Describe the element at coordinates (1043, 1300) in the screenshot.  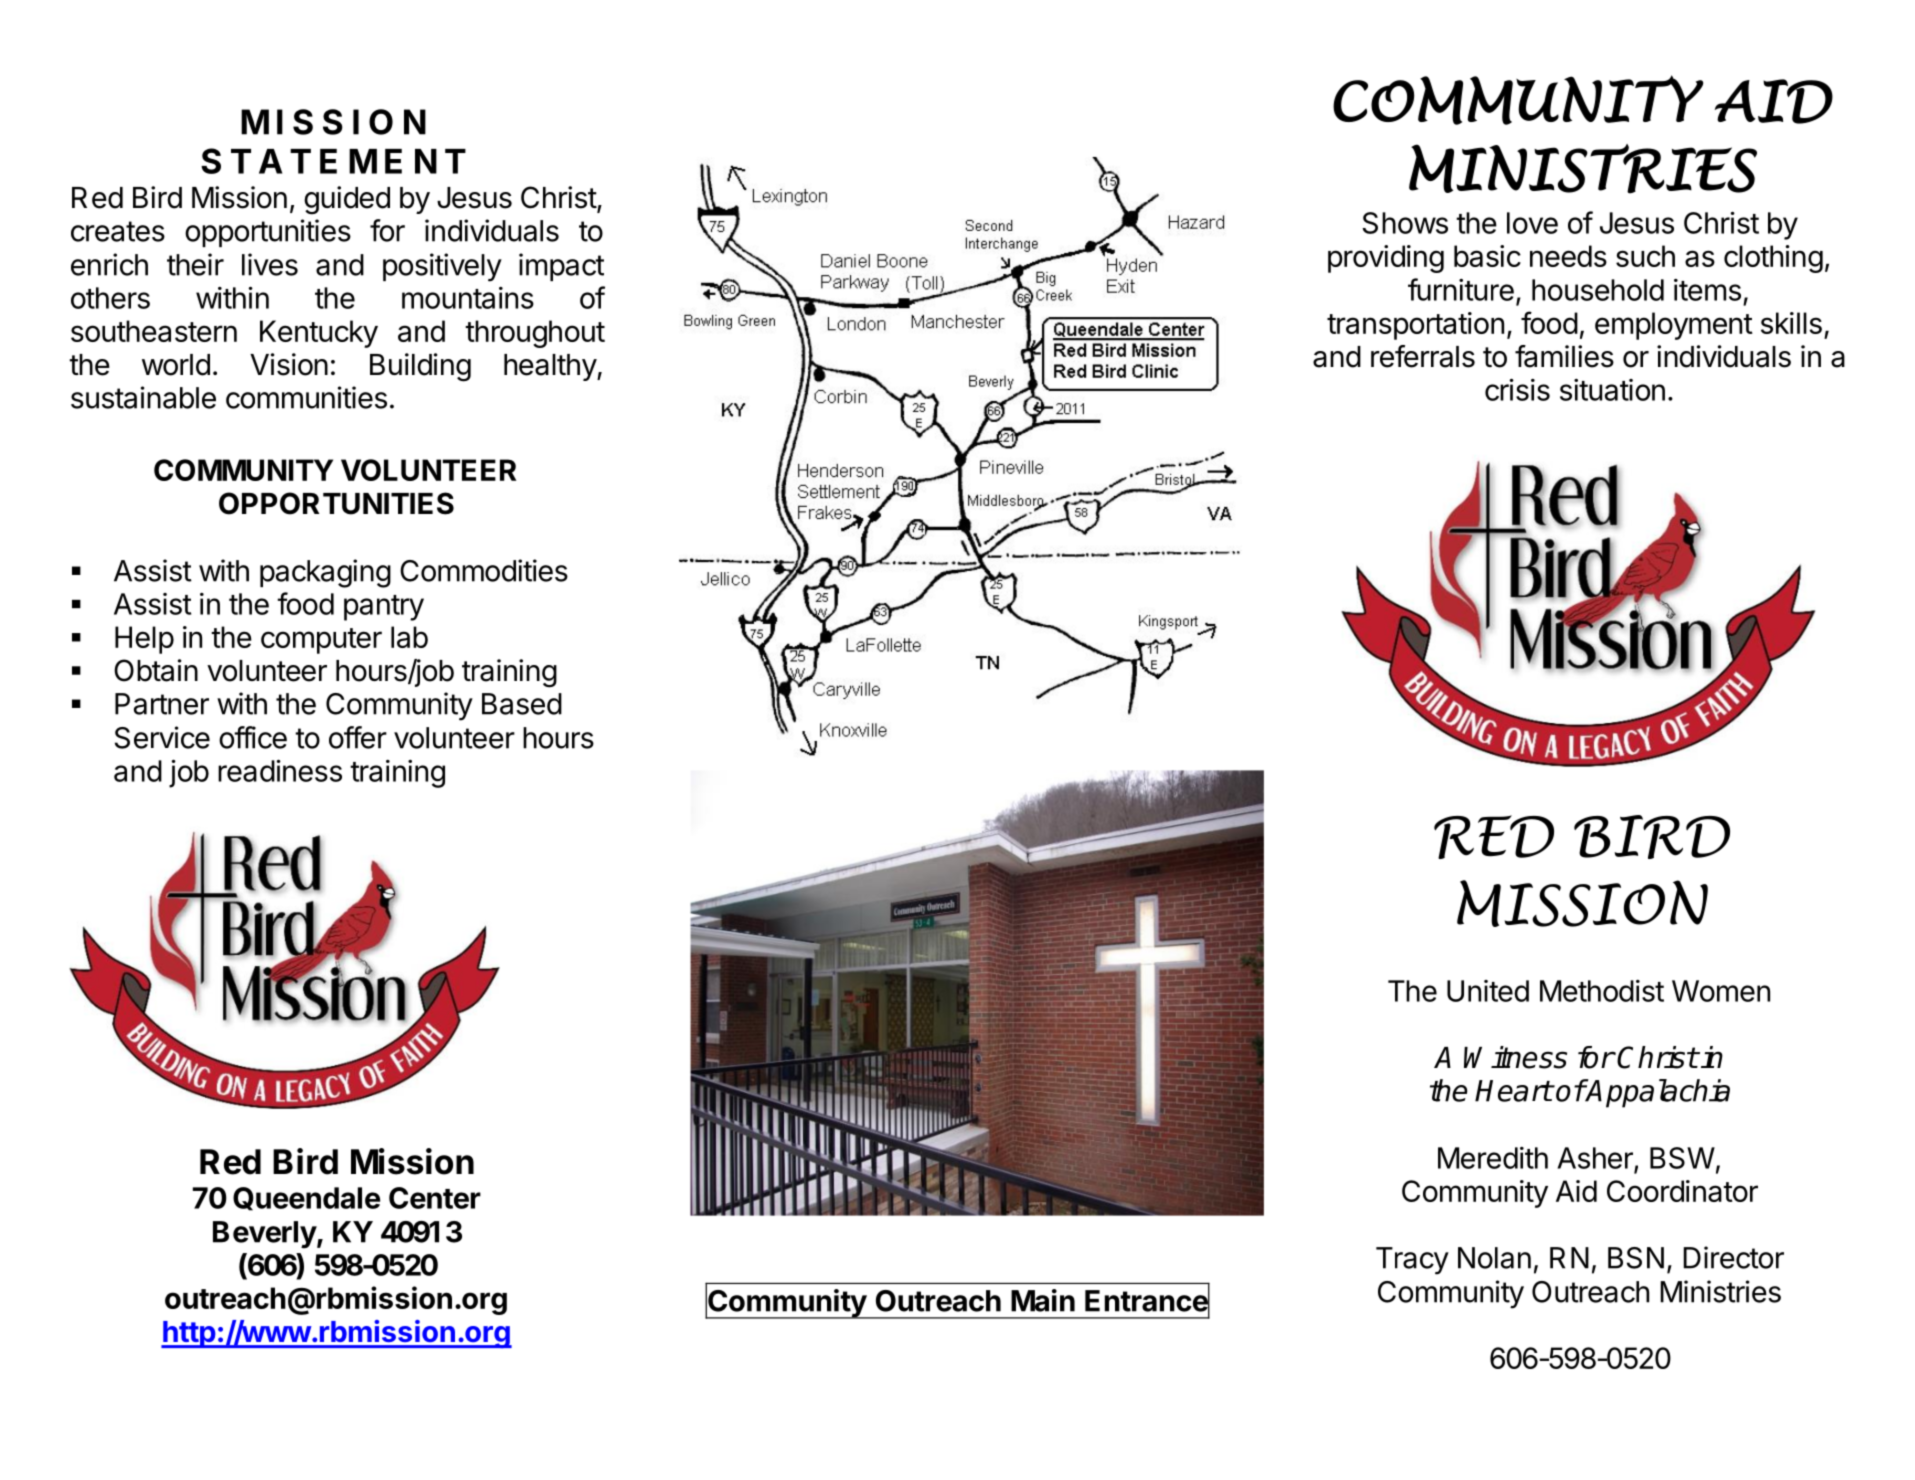
I see `Main` at that location.
